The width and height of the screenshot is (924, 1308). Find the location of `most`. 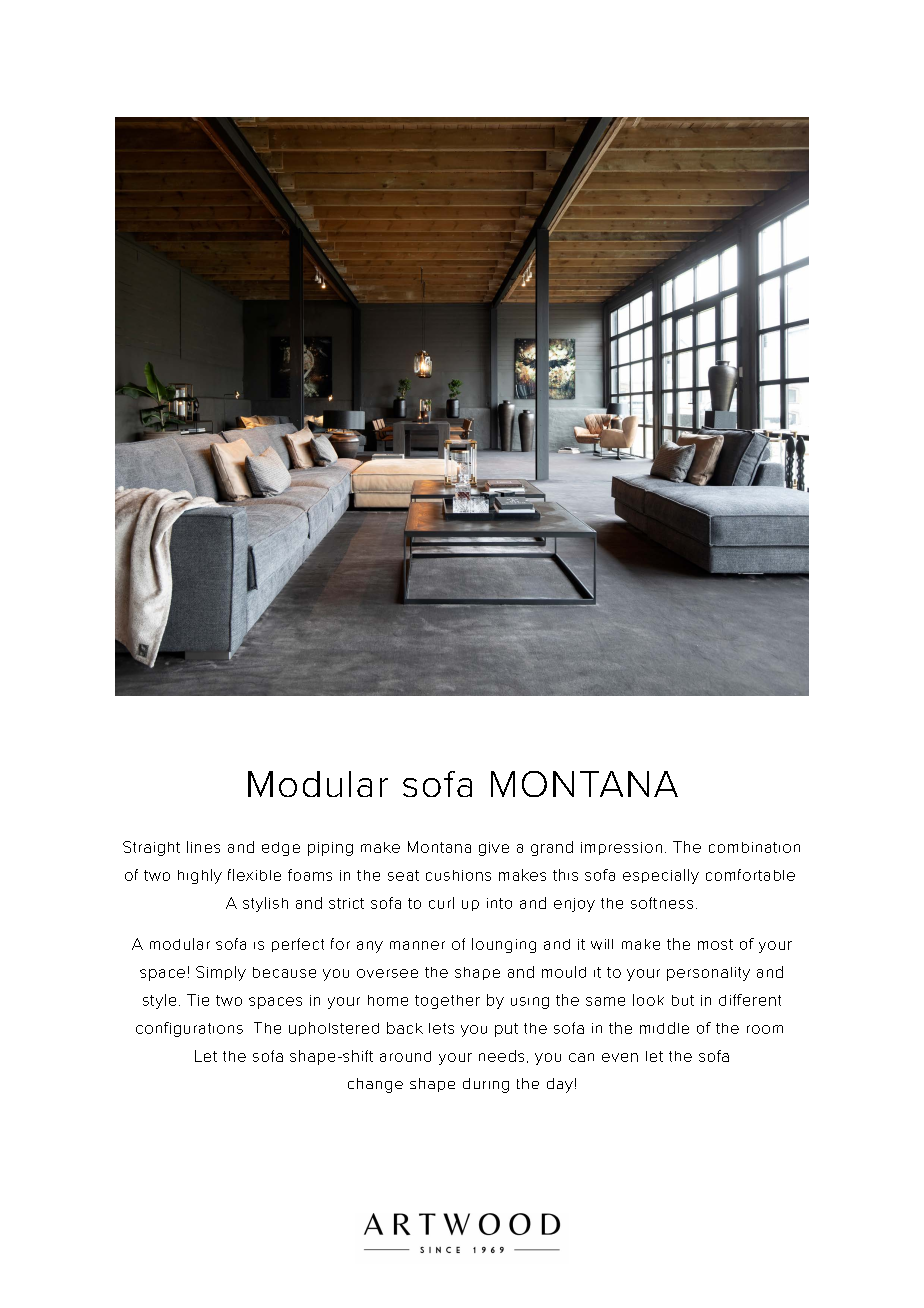

most is located at coordinates (715, 944).
